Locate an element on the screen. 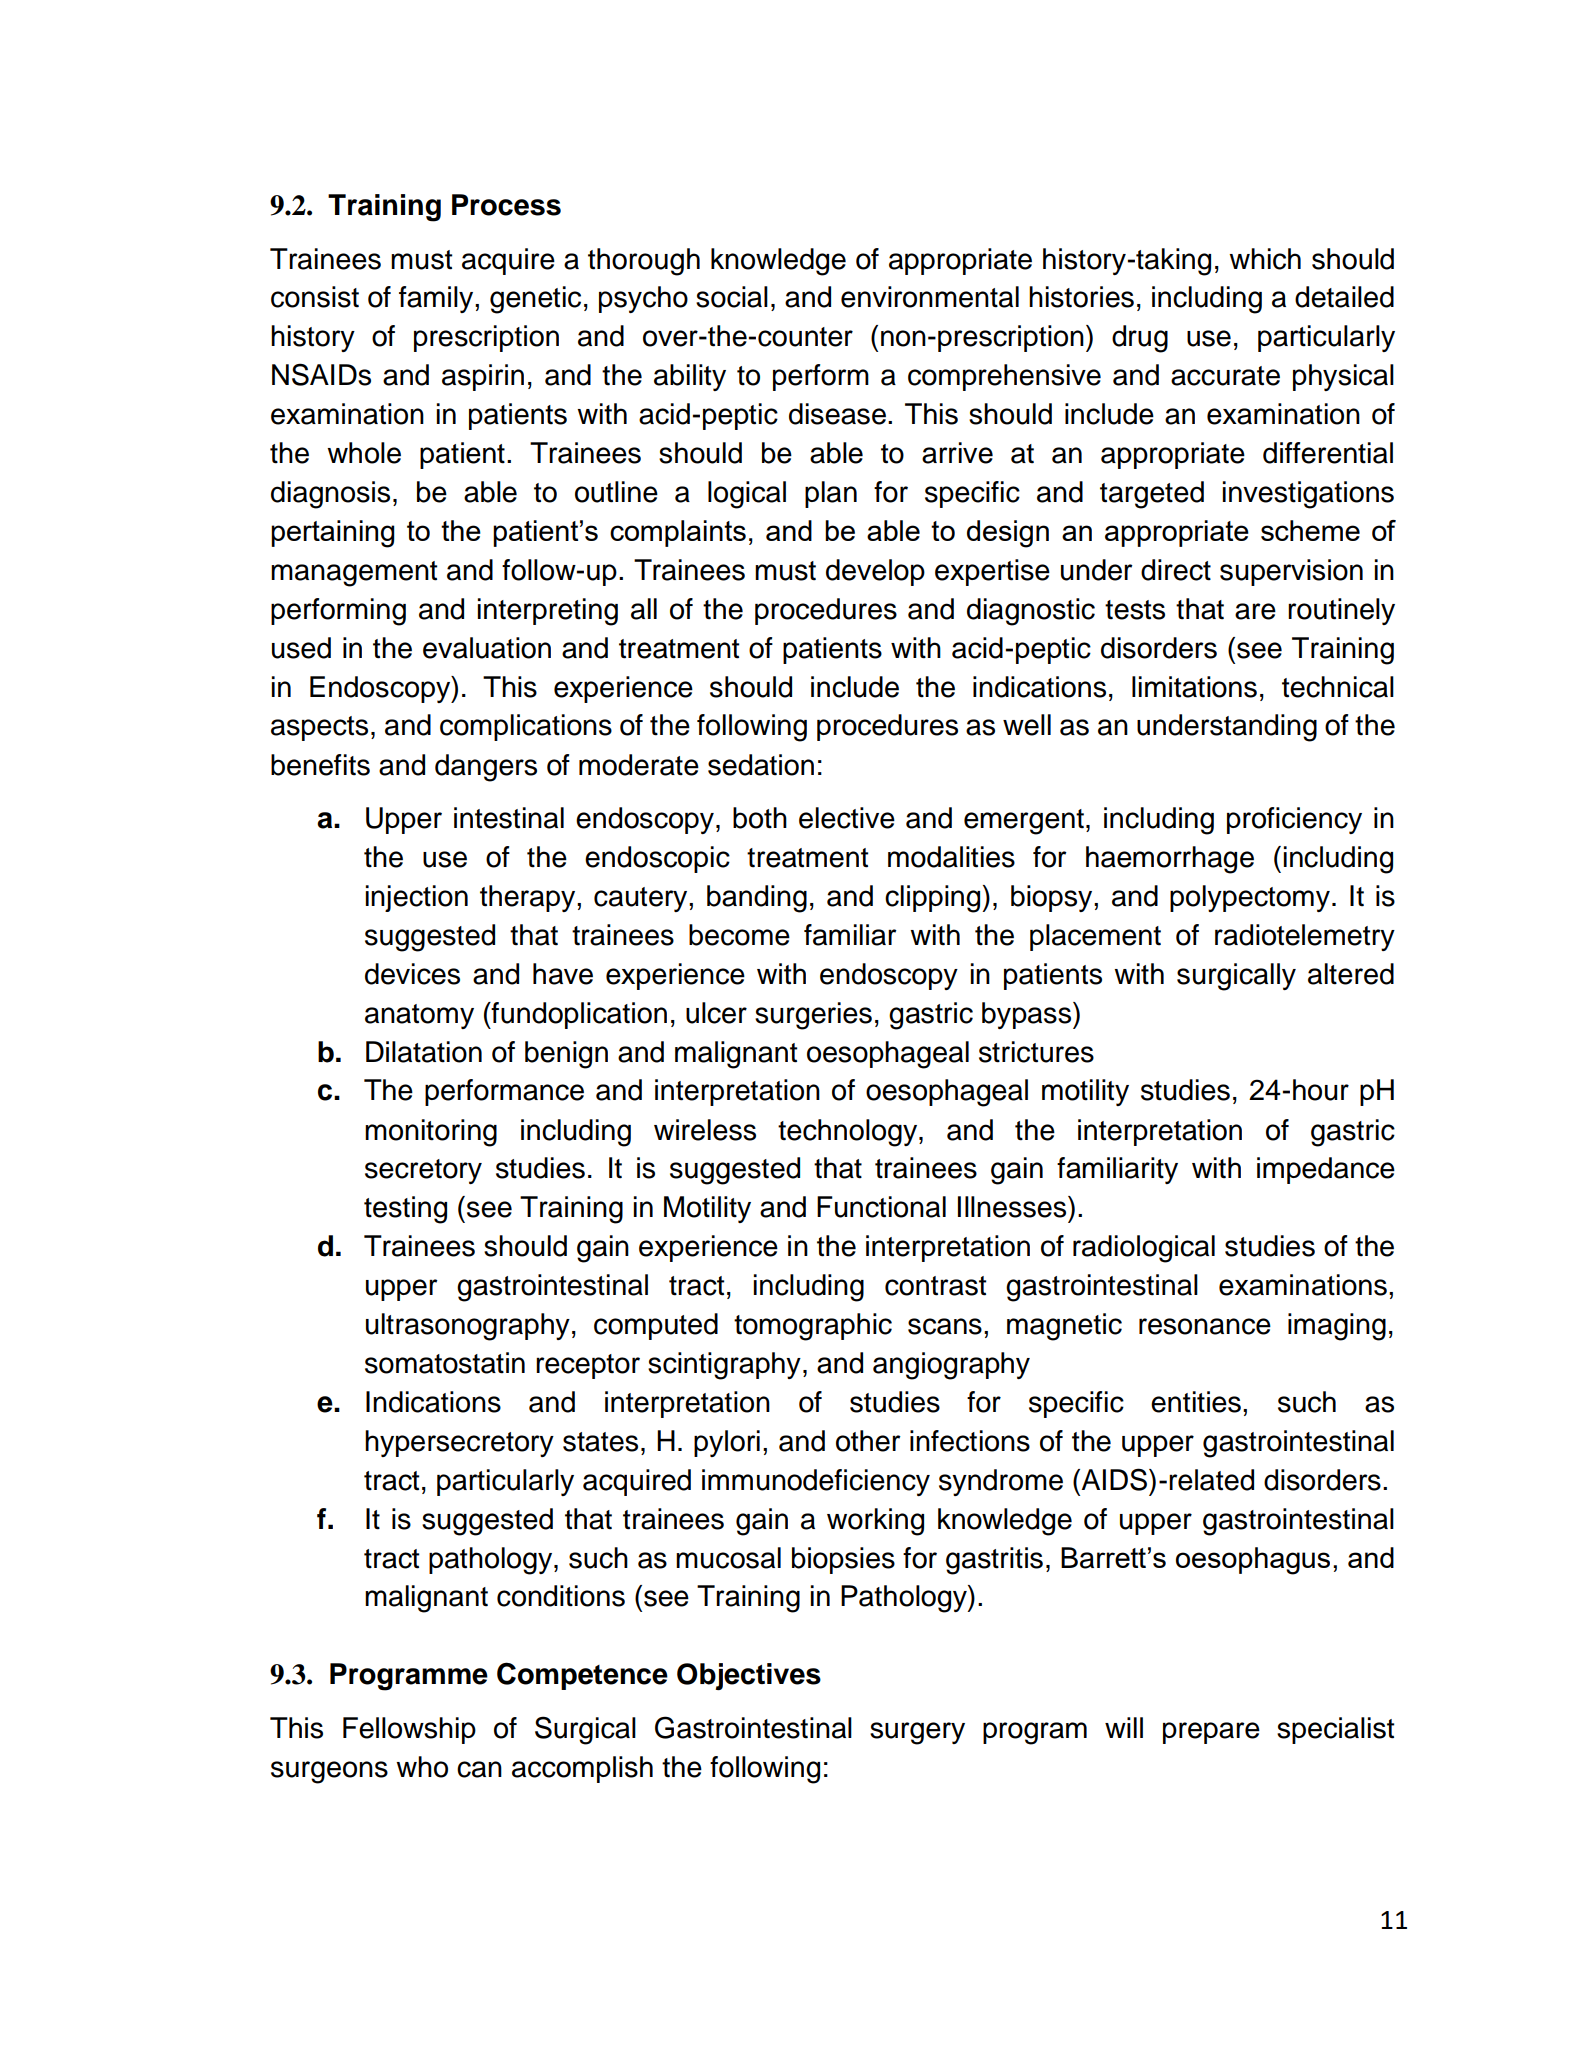 The image size is (1596, 2066). family is located at coordinates (437, 299).
